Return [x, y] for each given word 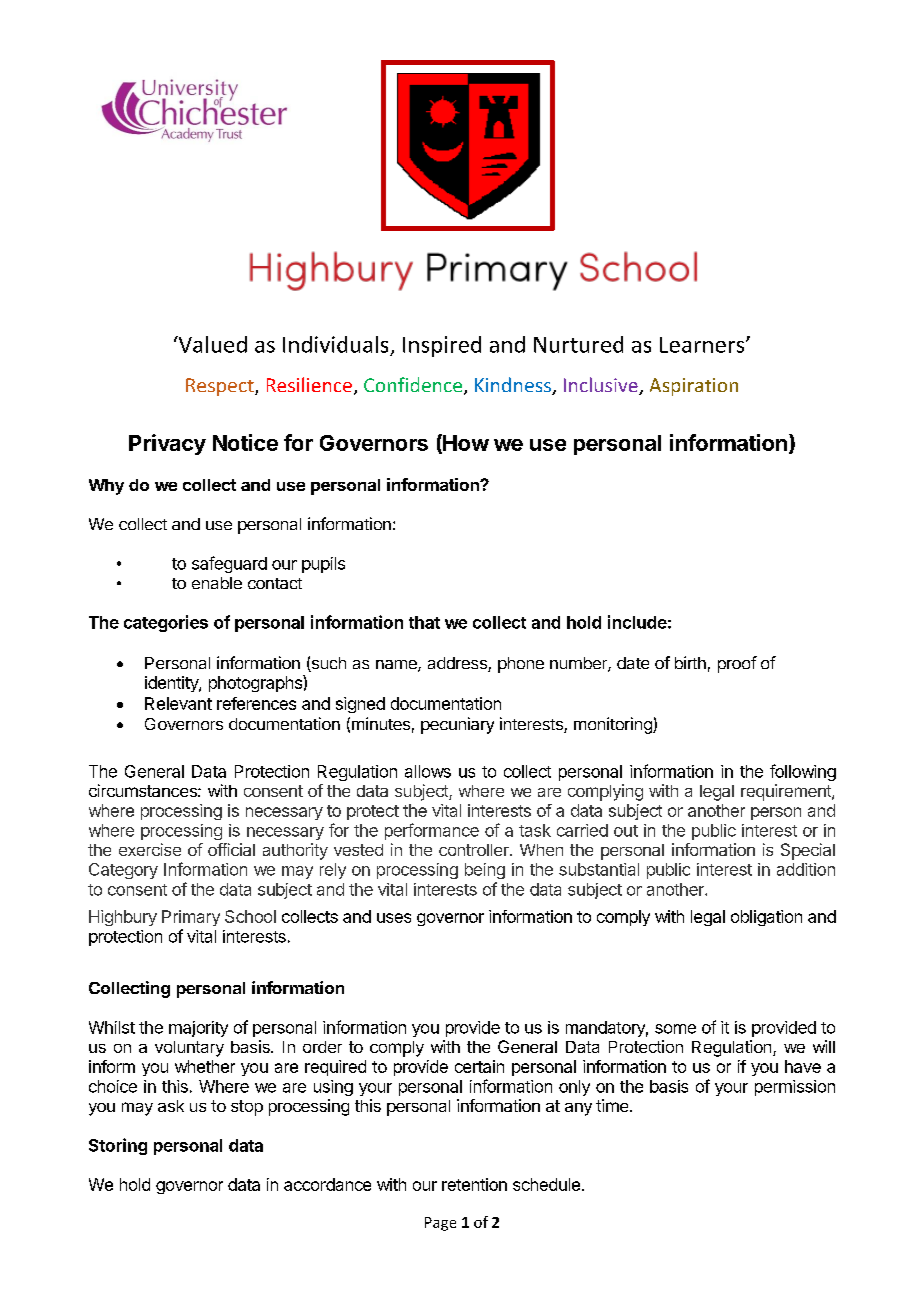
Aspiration [694, 387]
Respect [221, 387]
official [231, 849]
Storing [118, 1146]
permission [795, 1088]
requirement [787, 792]
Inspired [442, 346]
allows [428, 771]
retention [474, 1184]
